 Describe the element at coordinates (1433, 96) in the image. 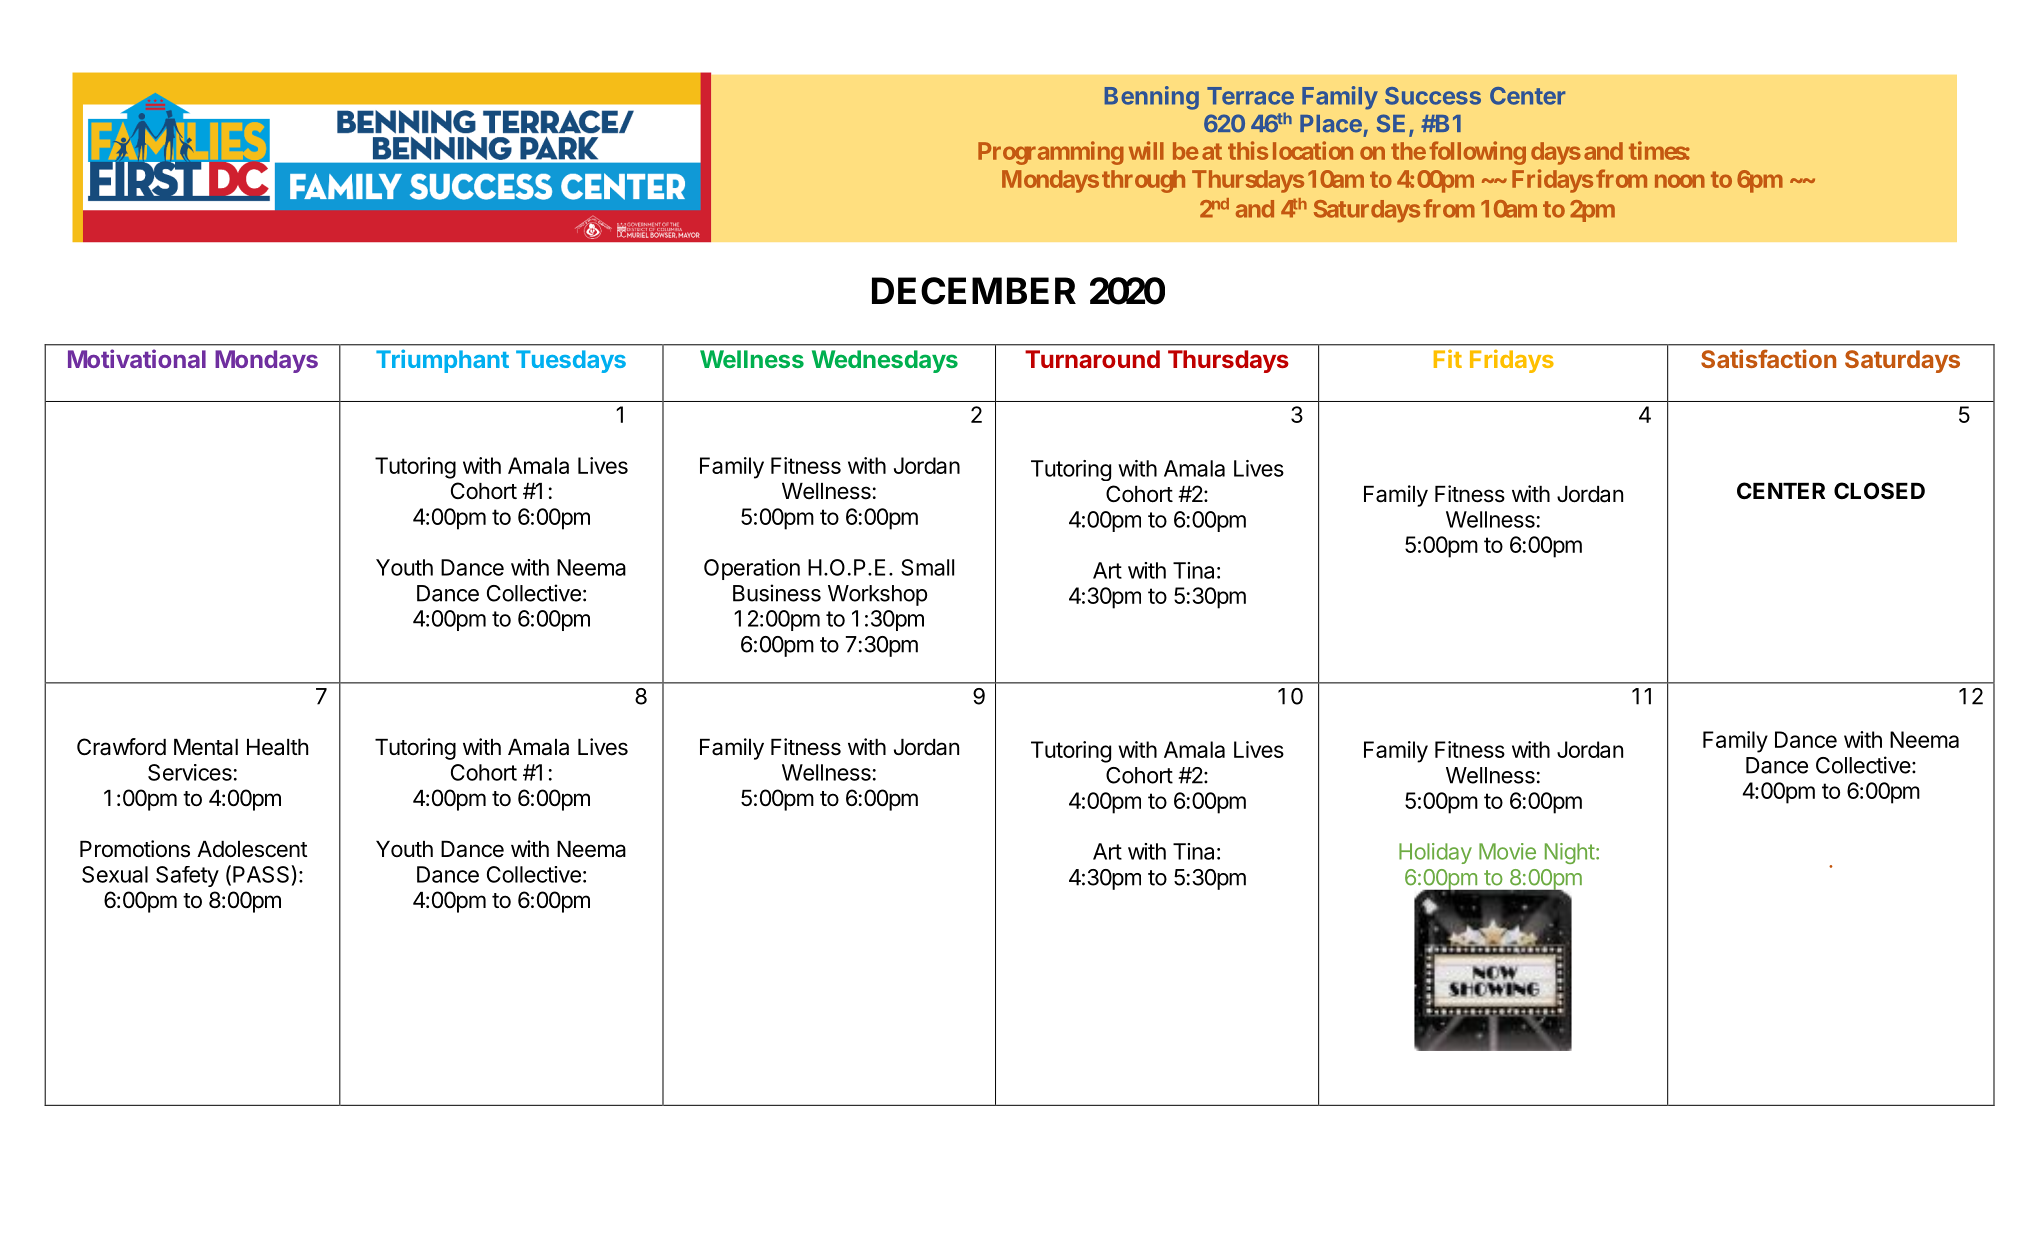

I see `Success` at that location.
